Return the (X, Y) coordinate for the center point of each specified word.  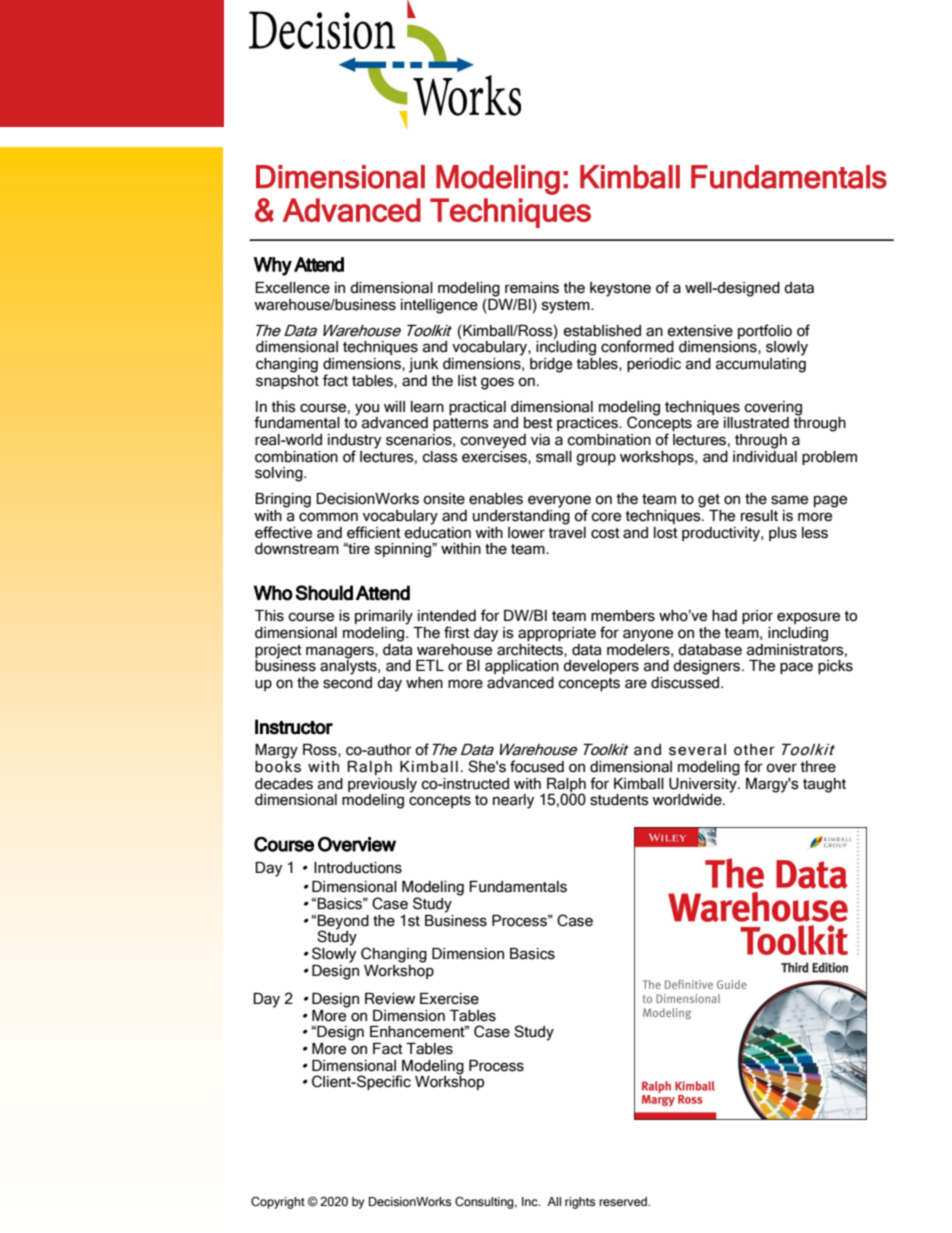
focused (537, 766)
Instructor (294, 727)
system (567, 307)
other (754, 750)
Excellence (292, 288)
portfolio (765, 331)
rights (580, 1203)
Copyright (278, 1203)
